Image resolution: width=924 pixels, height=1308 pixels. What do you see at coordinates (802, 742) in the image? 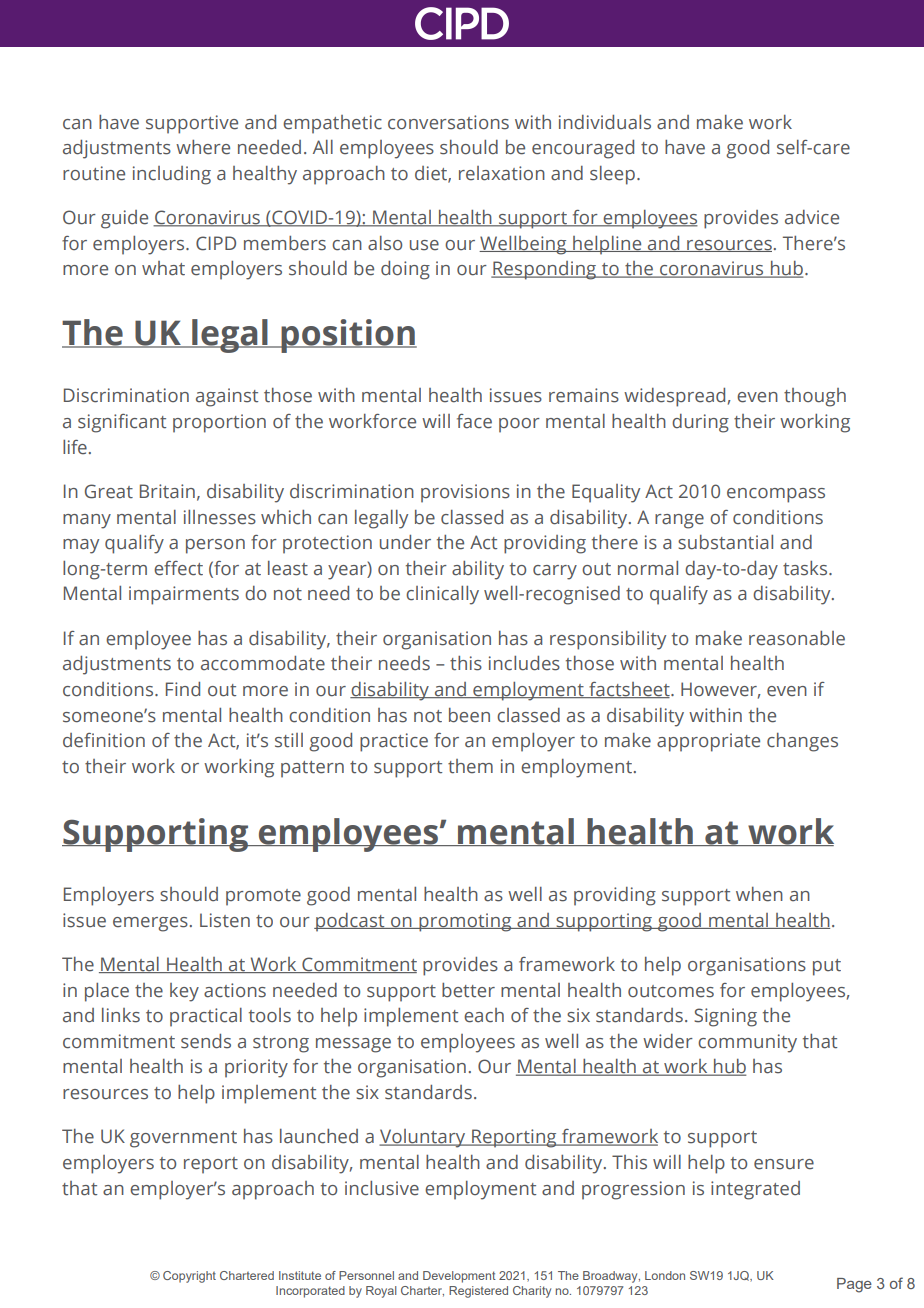
I see `changes` at bounding box center [802, 742].
